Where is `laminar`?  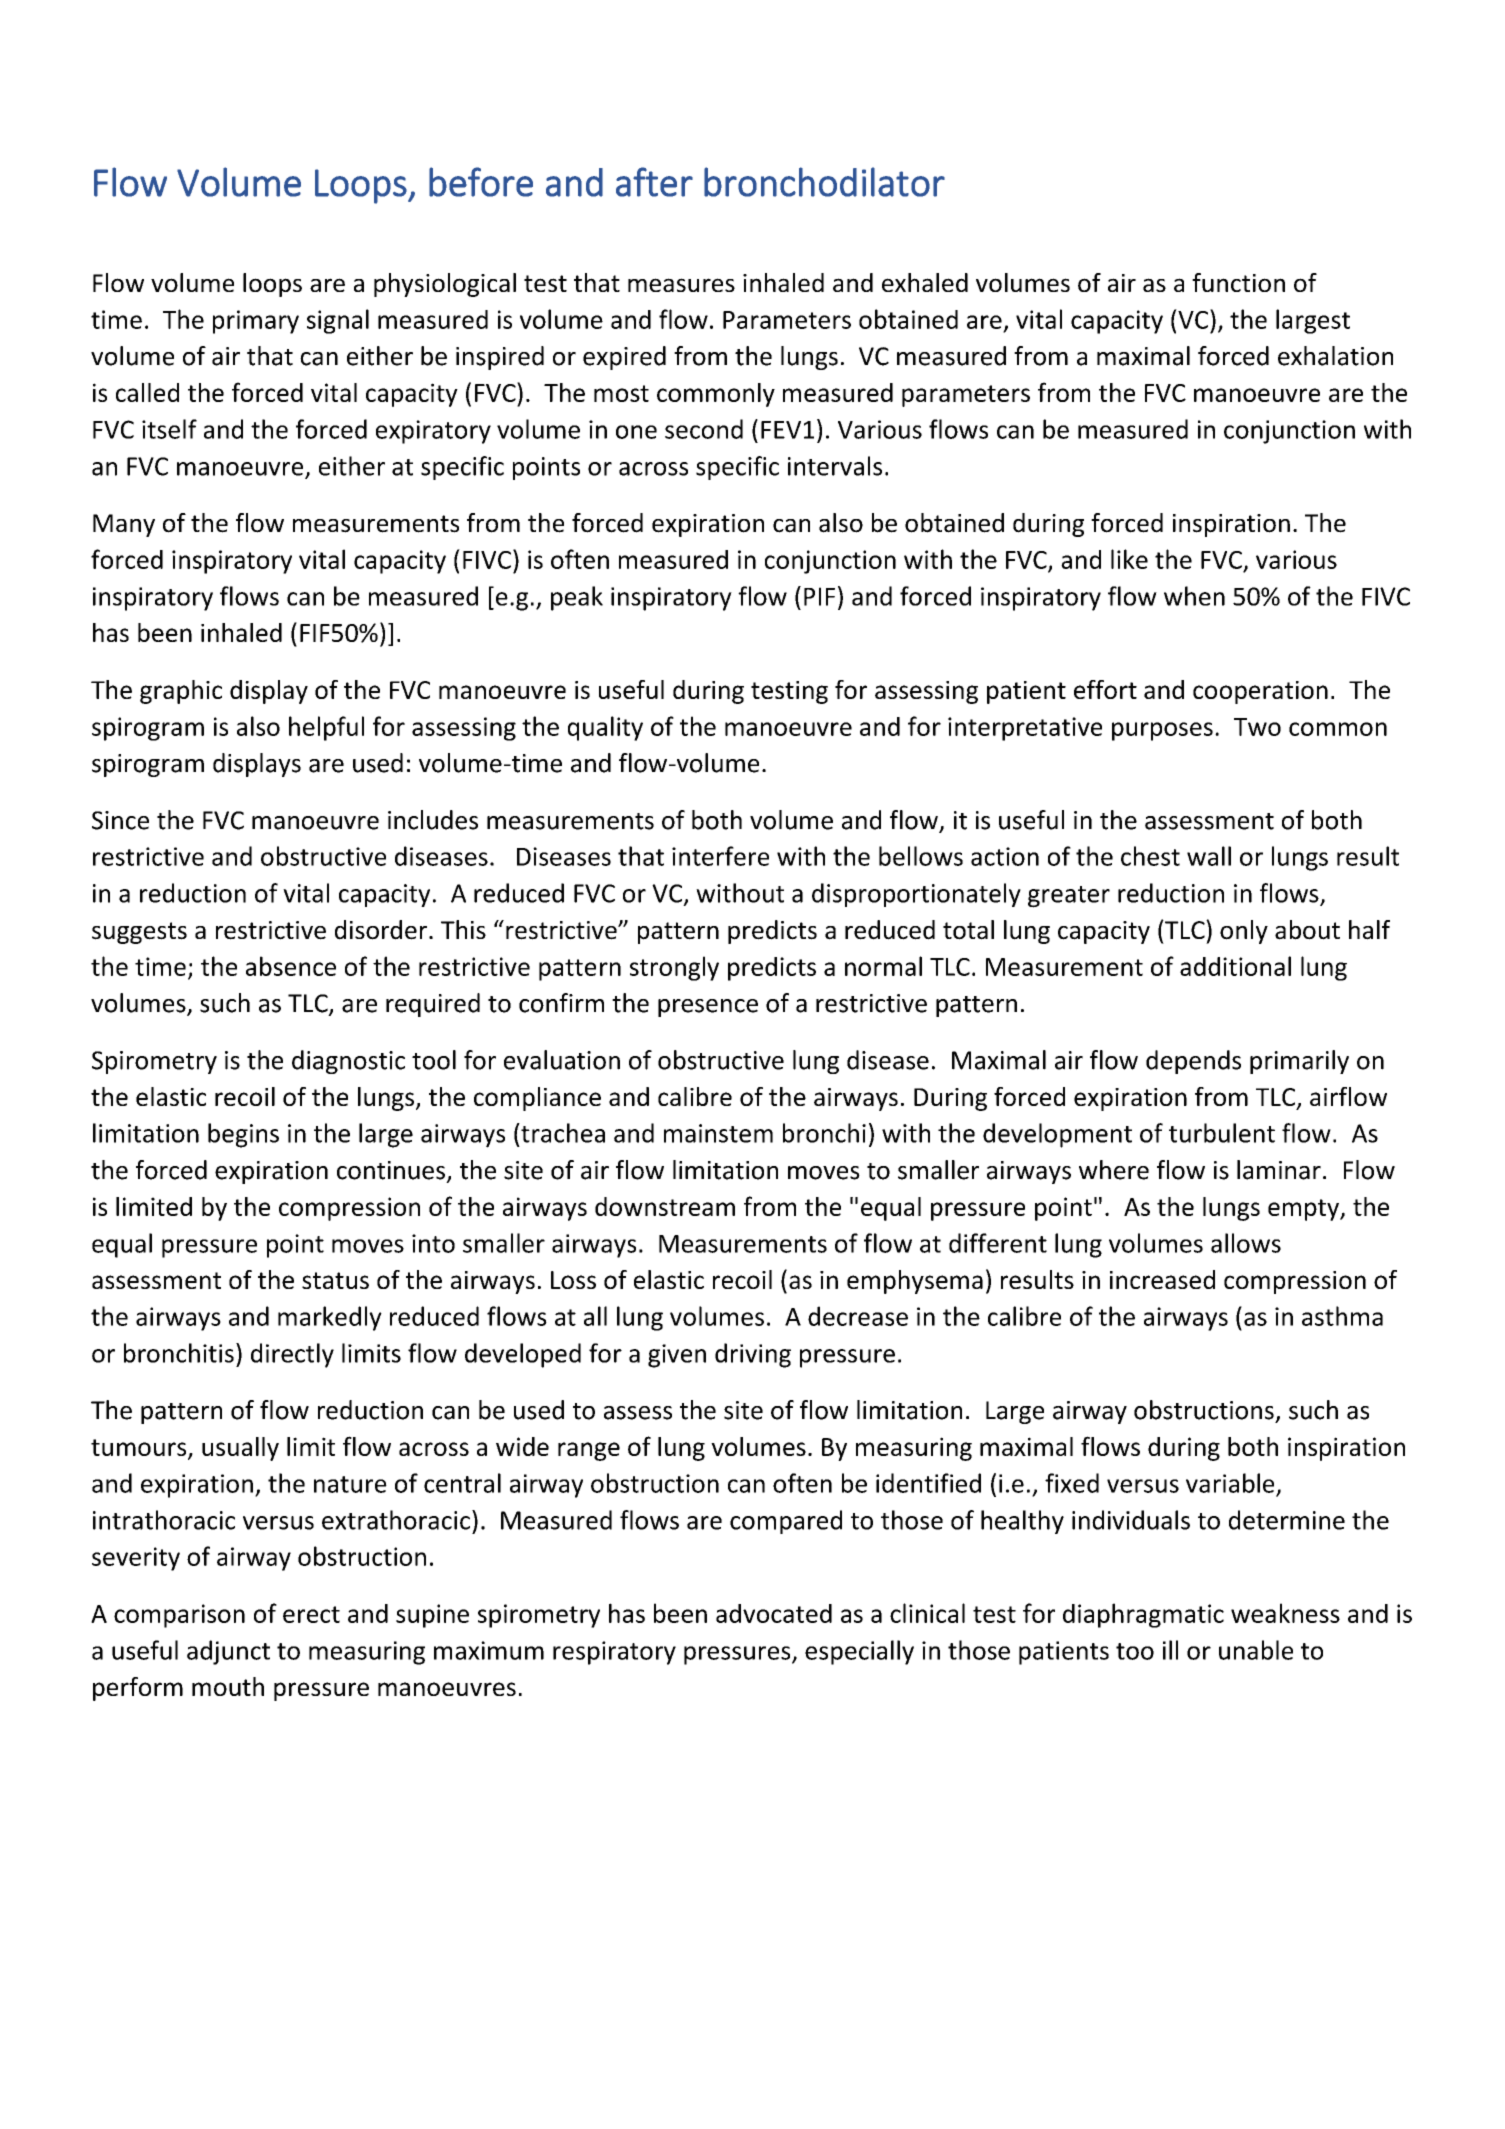
laminar is located at coordinates (1279, 1170).
